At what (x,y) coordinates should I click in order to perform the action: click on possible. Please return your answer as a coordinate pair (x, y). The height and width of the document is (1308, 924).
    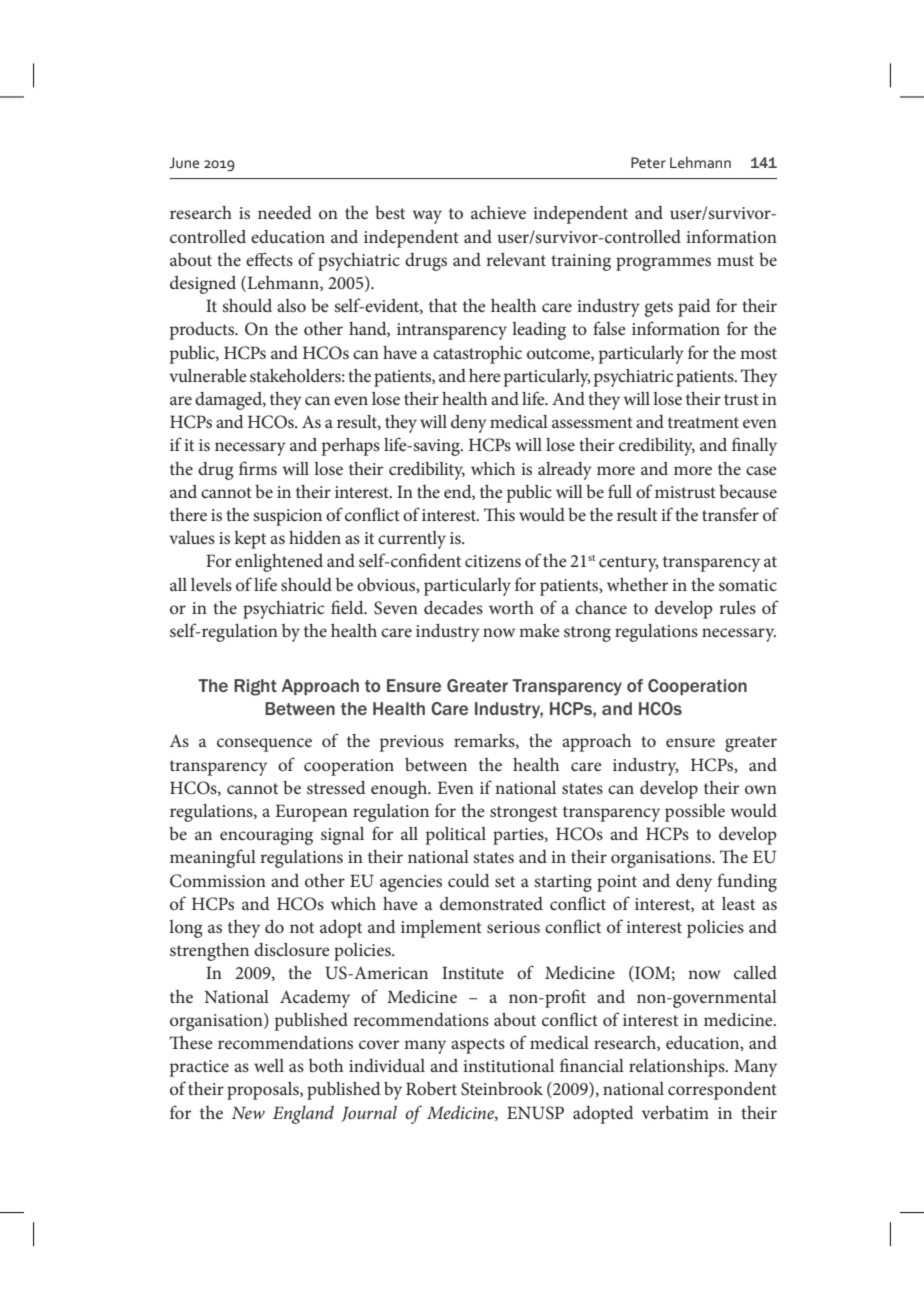
    Looking at the image, I should click on (695, 813).
